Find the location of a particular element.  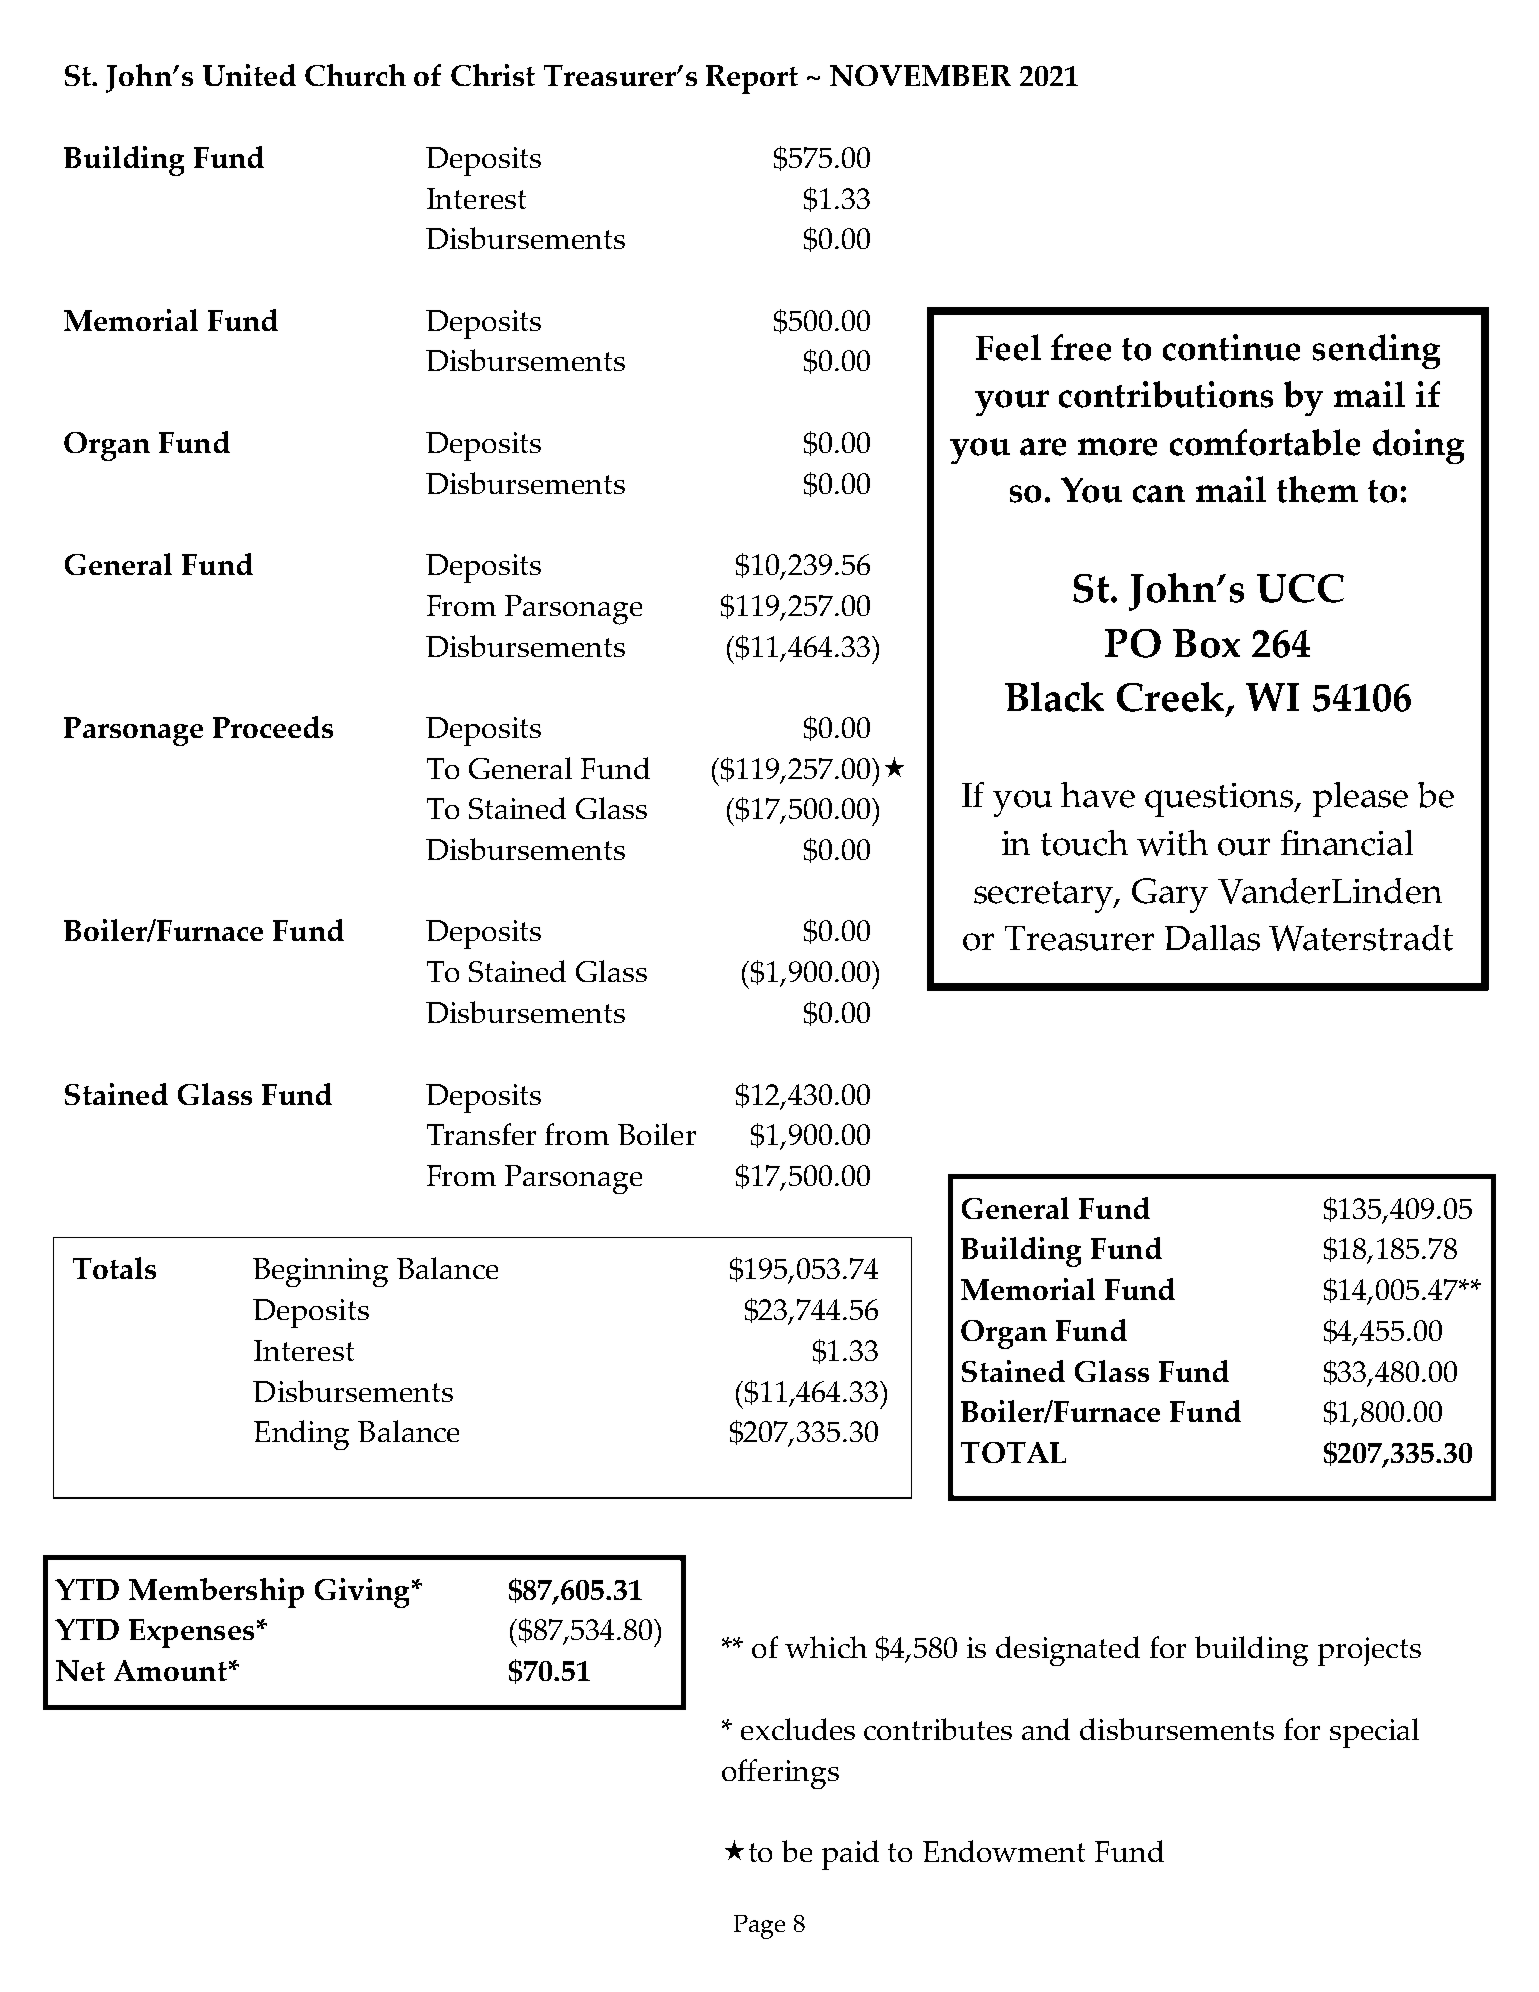

Transfer is located at coordinates (481, 1134).
